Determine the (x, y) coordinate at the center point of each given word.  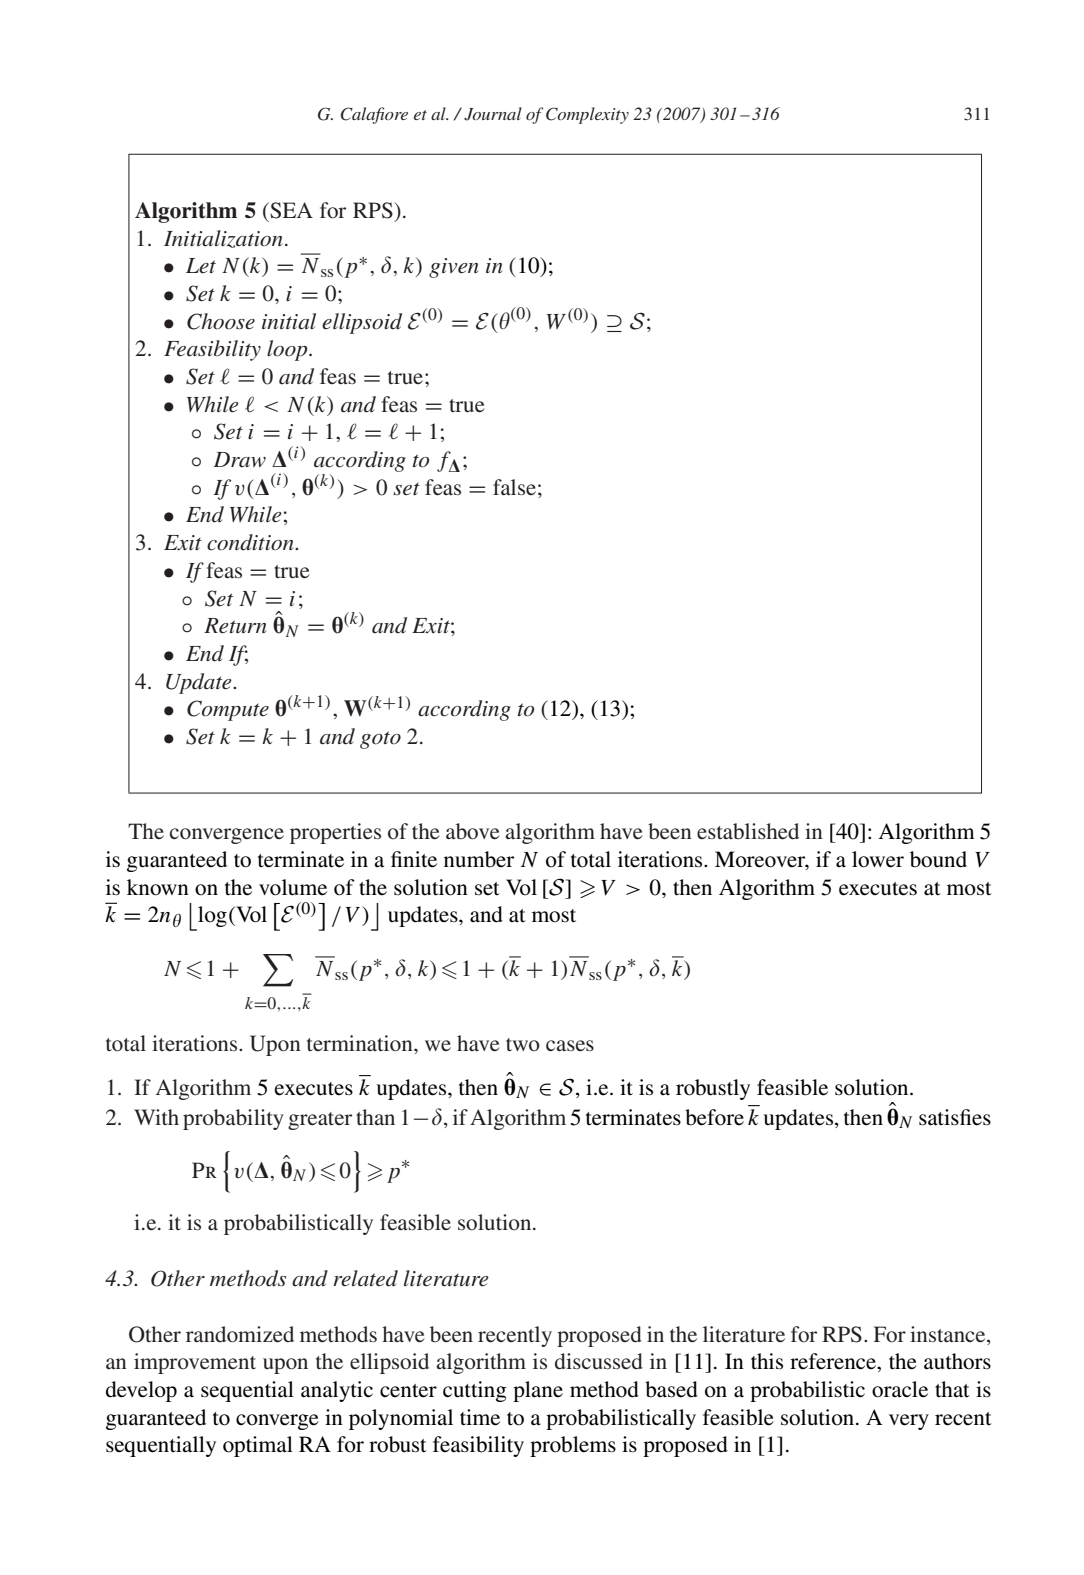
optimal (258, 1446)
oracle (900, 1389)
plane (538, 1391)
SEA (290, 210)
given (454, 268)
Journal (493, 114)
